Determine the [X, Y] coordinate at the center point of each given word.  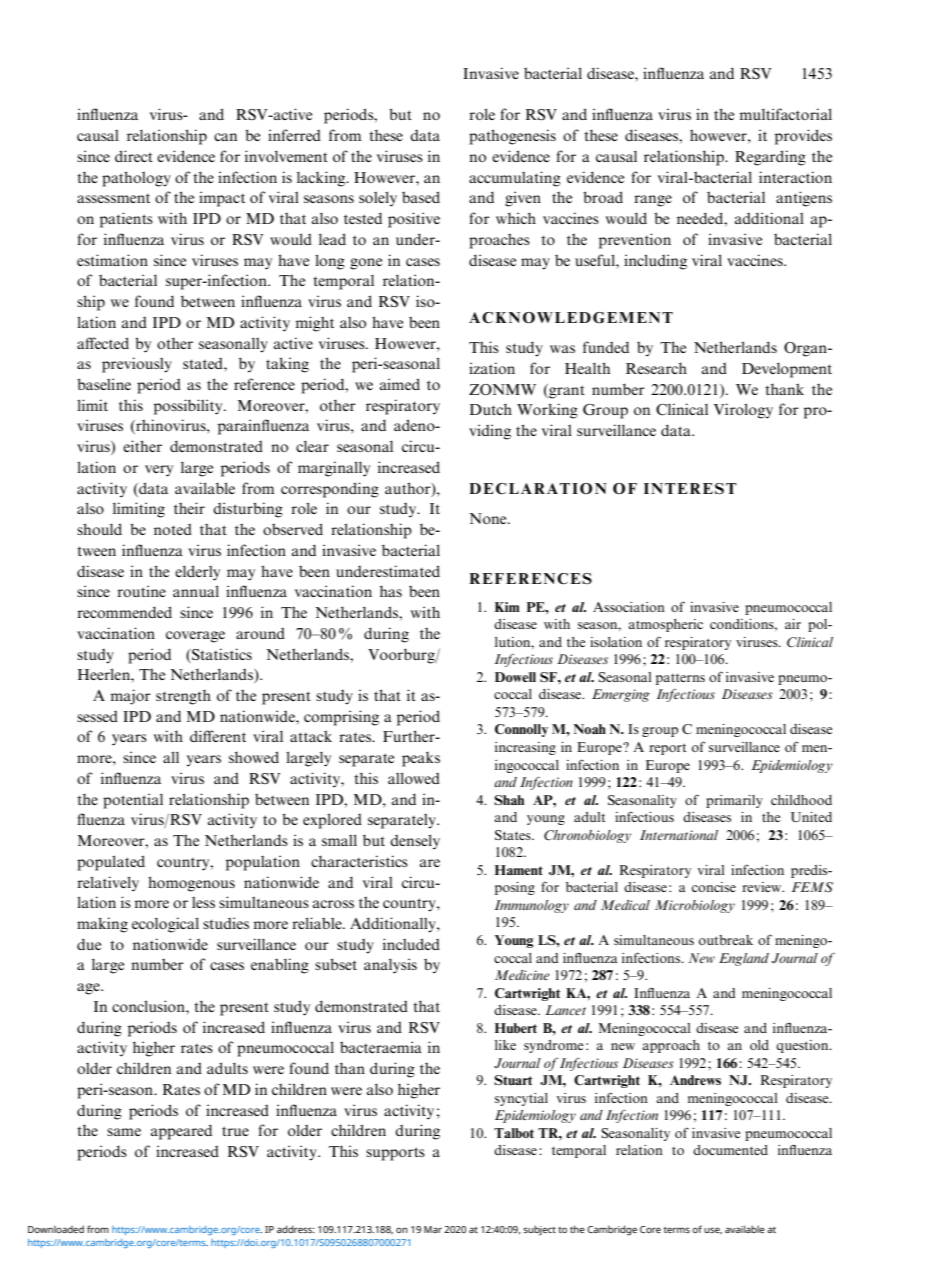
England [744, 959]
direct [134, 156]
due [89, 944]
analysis [390, 966]
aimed [400, 384]
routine [141, 591]
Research [656, 368]
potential [133, 801]
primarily [734, 801]
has [391, 591]
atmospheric [665, 625]
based [421, 197]
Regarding [770, 158]
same [124, 1132]
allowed [414, 778]
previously [137, 365]
